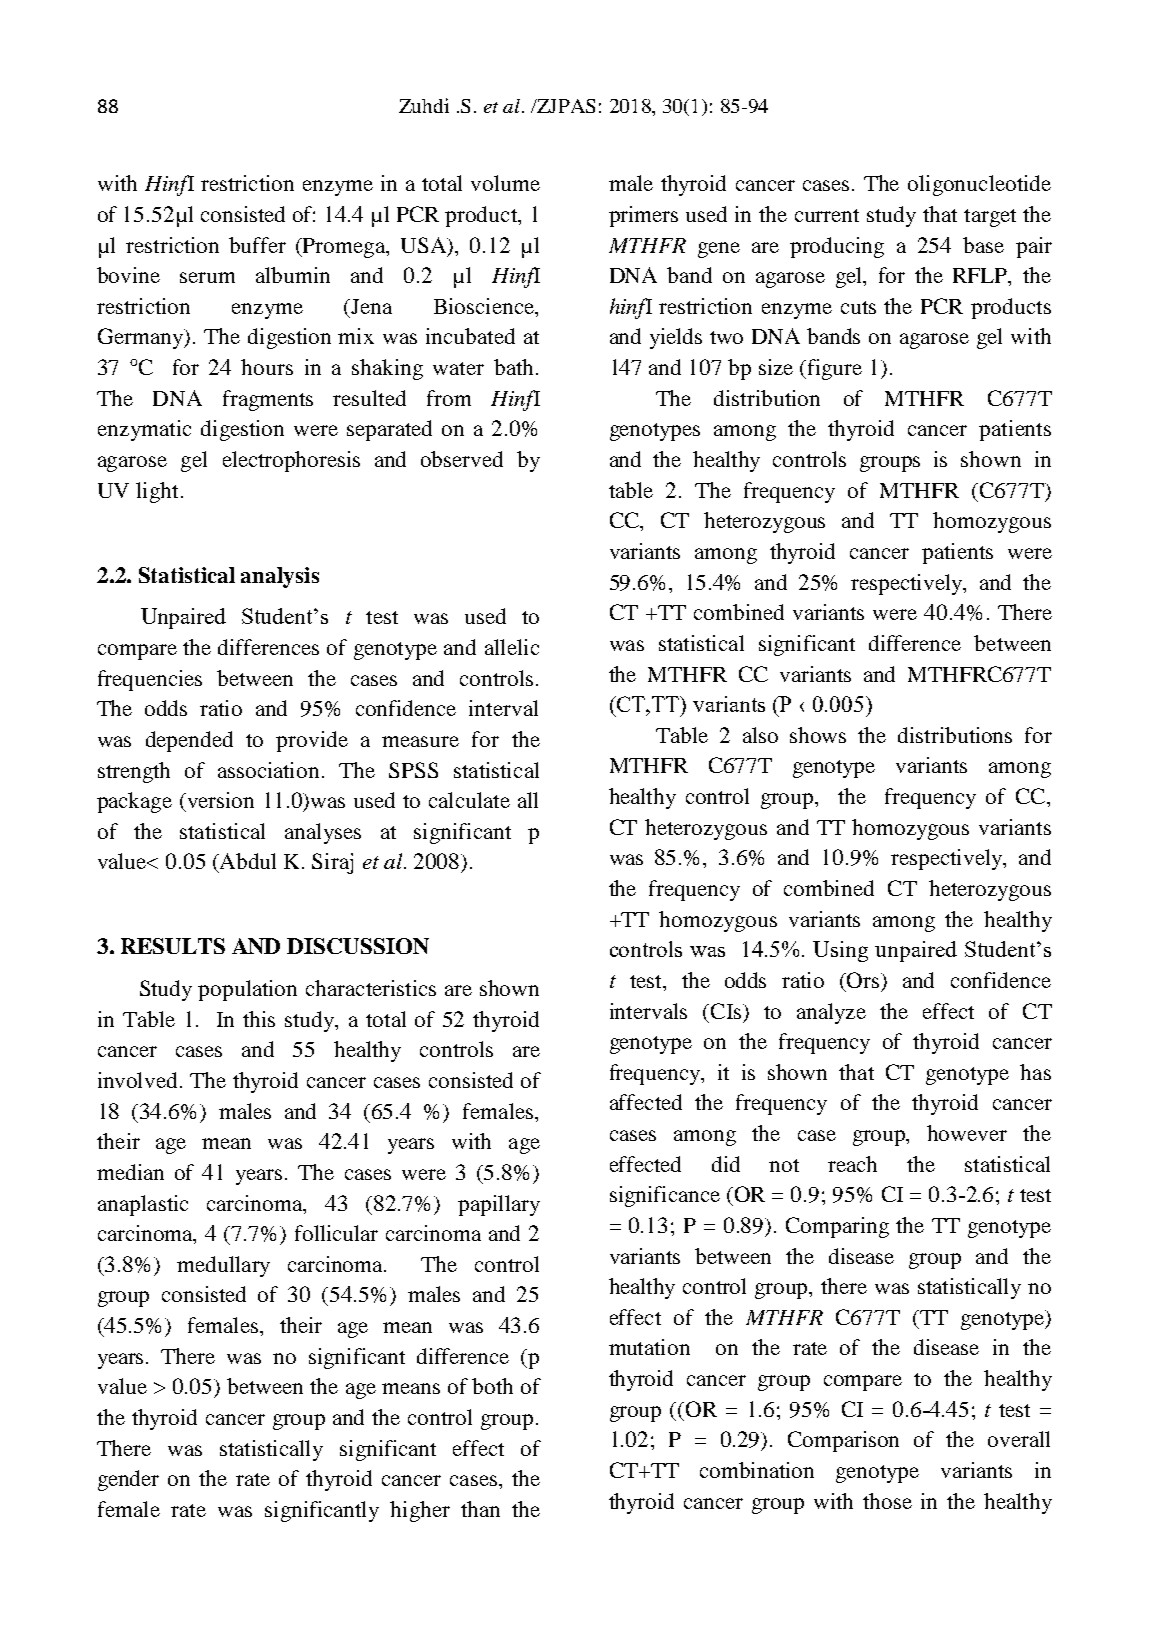 This image has height=1625, width=1149. What do you see at coordinates (831, 1013) in the image?
I see `analyze` at bounding box center [831, 1013].
